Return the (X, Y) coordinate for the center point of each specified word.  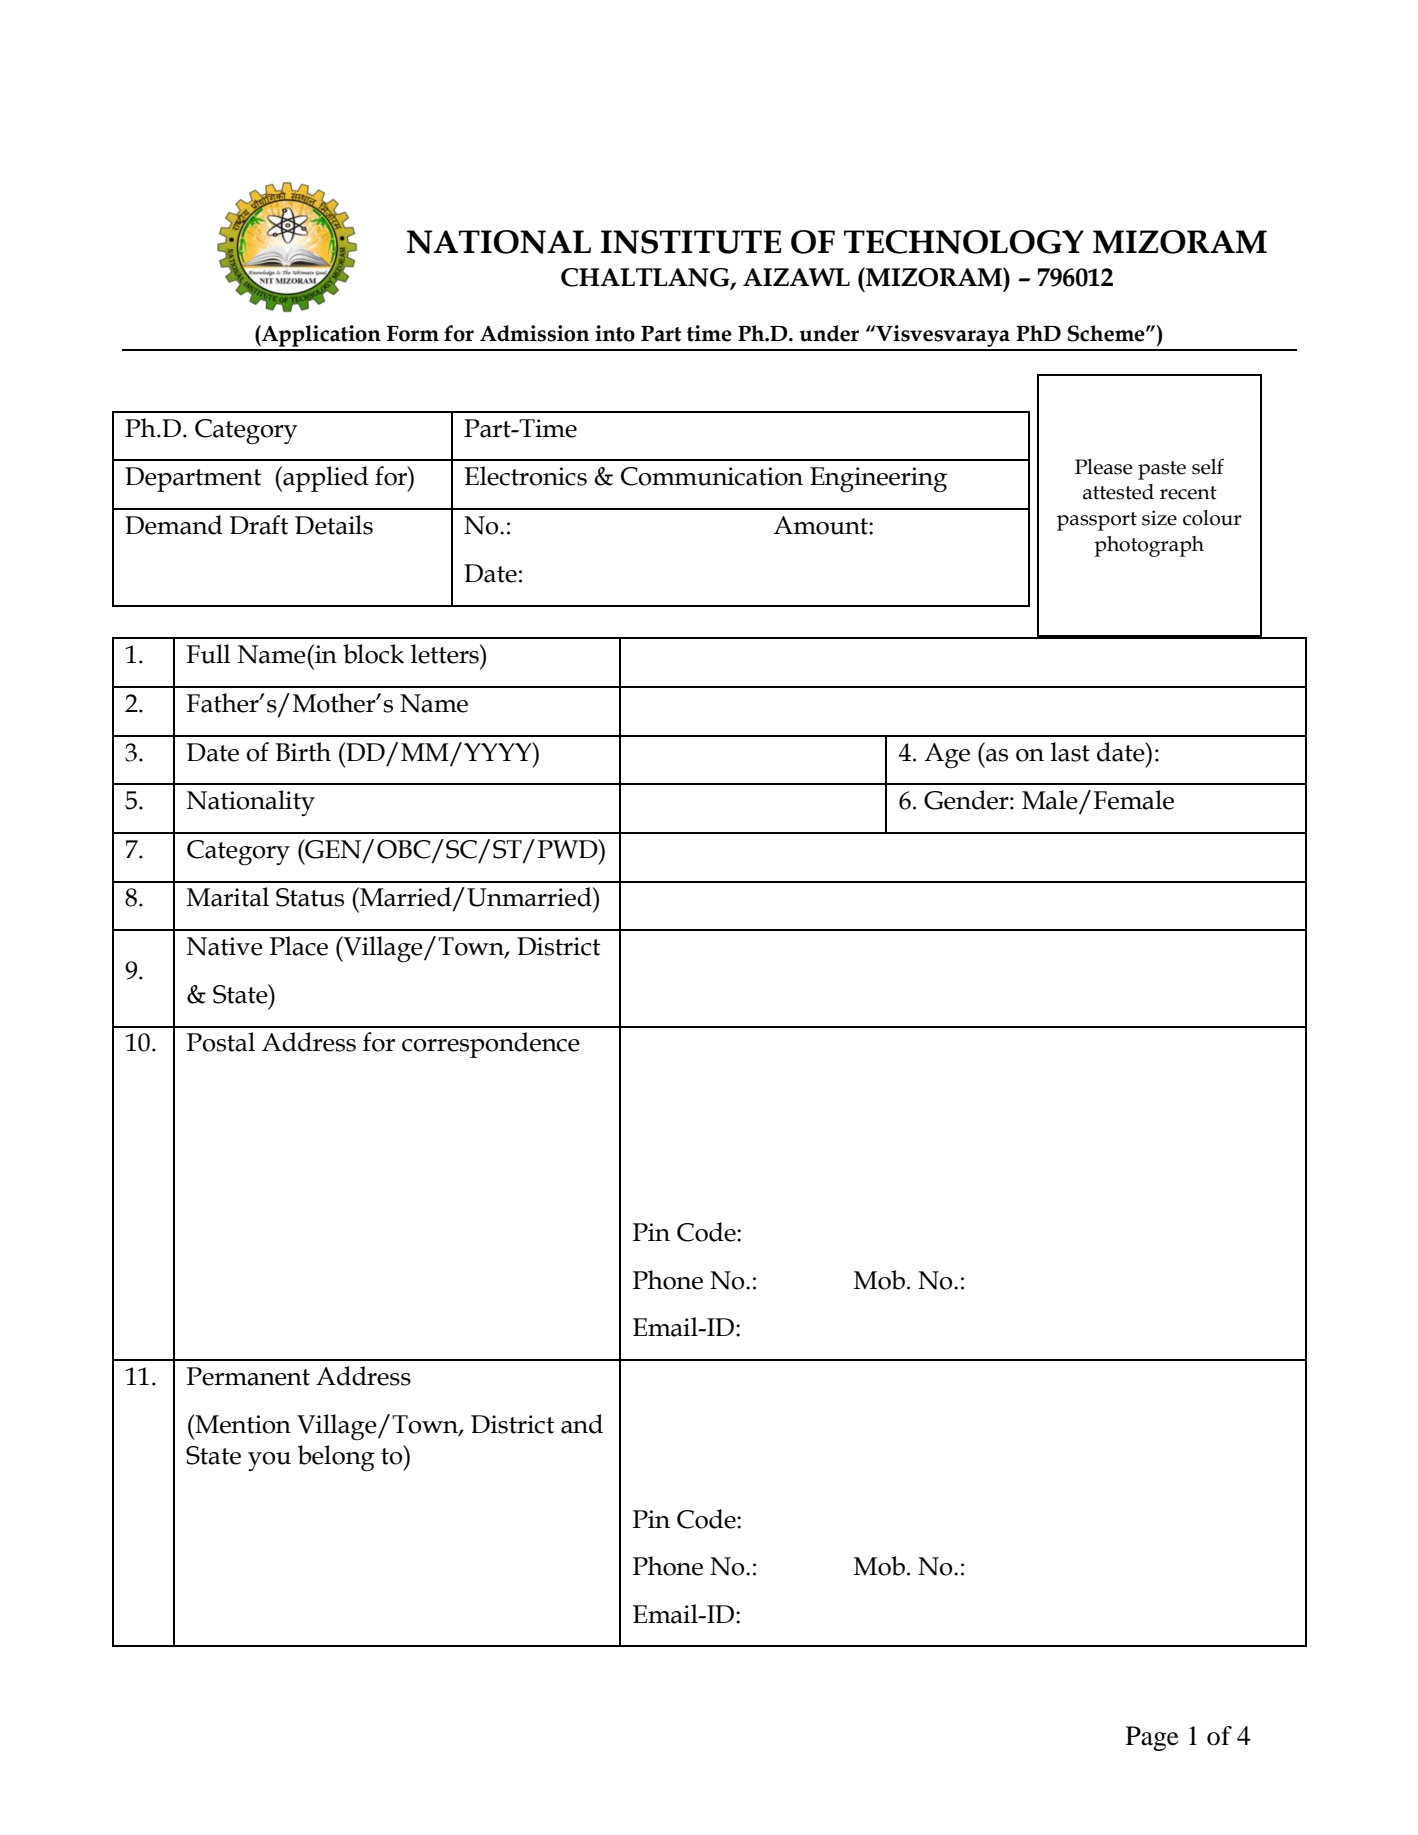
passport (1097, 521)
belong (336, 1458)
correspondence (491, 1045)
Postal (221, 1042)
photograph (1149, 546)
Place (299, 946)
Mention (242, 1424)
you (269, 1461)
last (1070, 752)
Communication (712, 476)
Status (310, 897)
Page (1152, 1738)
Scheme (1107, 333)
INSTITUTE (691, 242)
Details (334, 525)
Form (413, 334)
